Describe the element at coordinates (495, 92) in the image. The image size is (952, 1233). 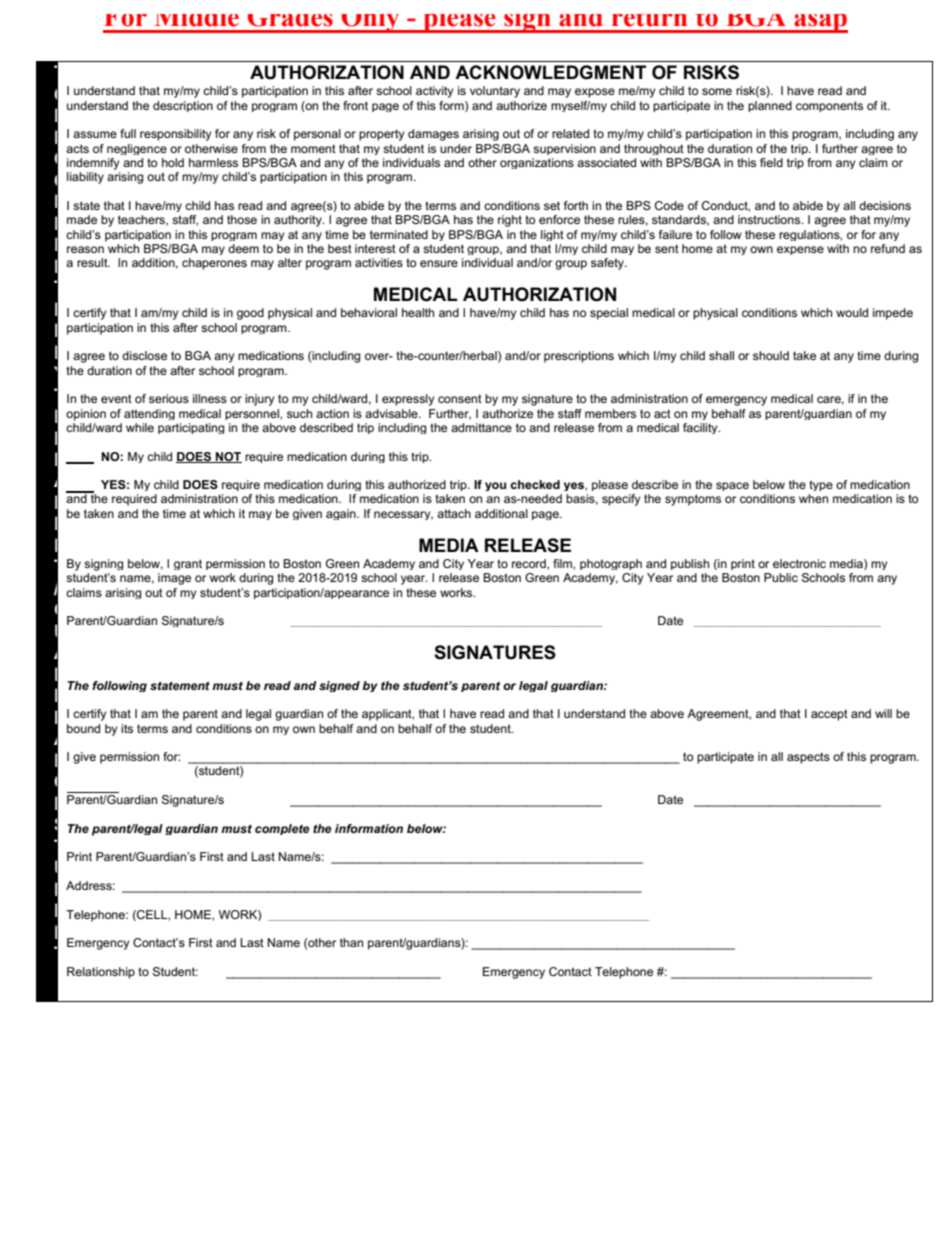
I see `voluntary` at that location.
